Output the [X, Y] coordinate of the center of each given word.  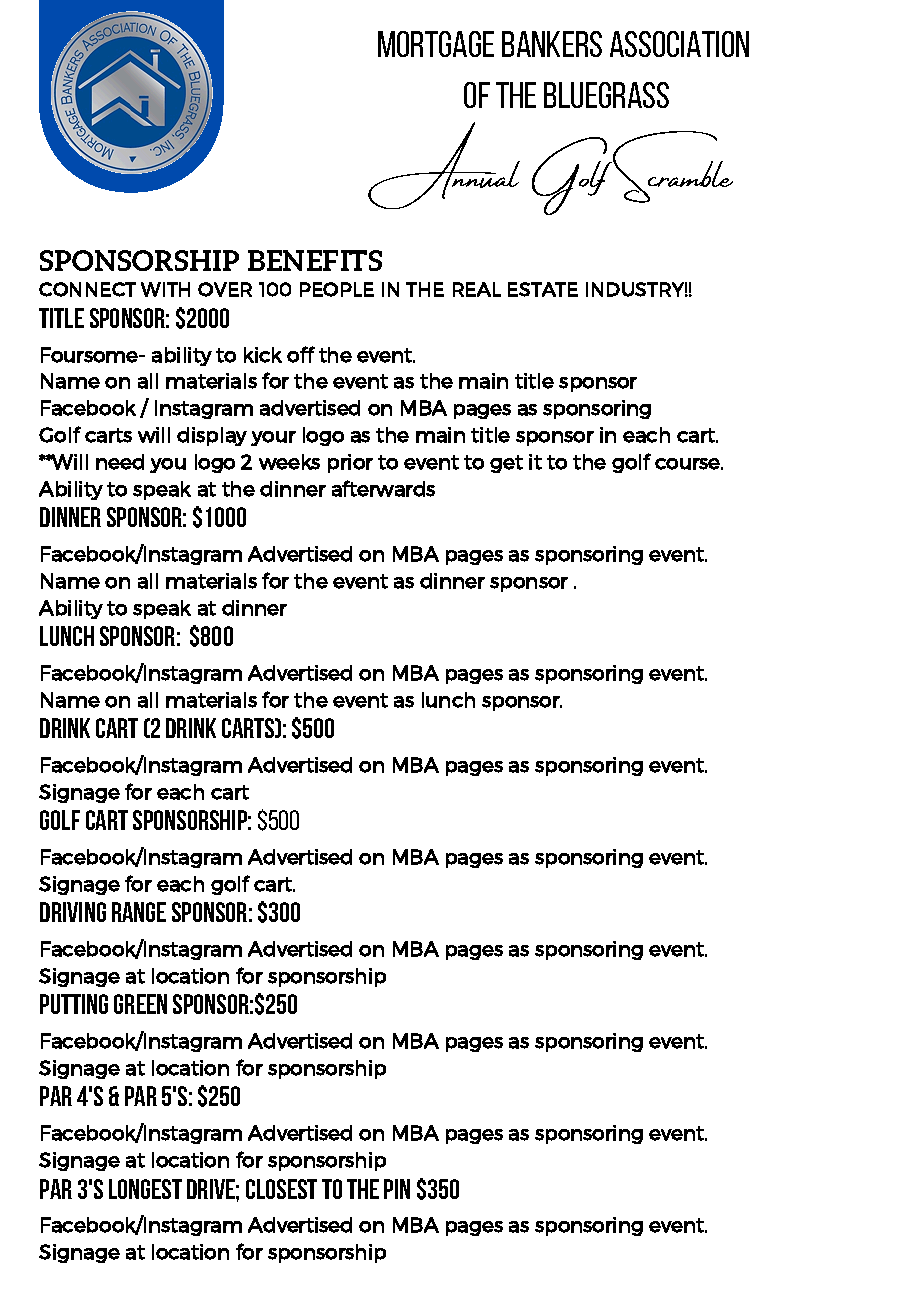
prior [350, 463]
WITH [165, 289]
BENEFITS [315, 260]
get [506, 464]
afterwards [383, 488]
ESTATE [543, 289]
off [301, 354]
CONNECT [87, 289]
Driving [73, 912]
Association [679, 44]
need [120, 462]
